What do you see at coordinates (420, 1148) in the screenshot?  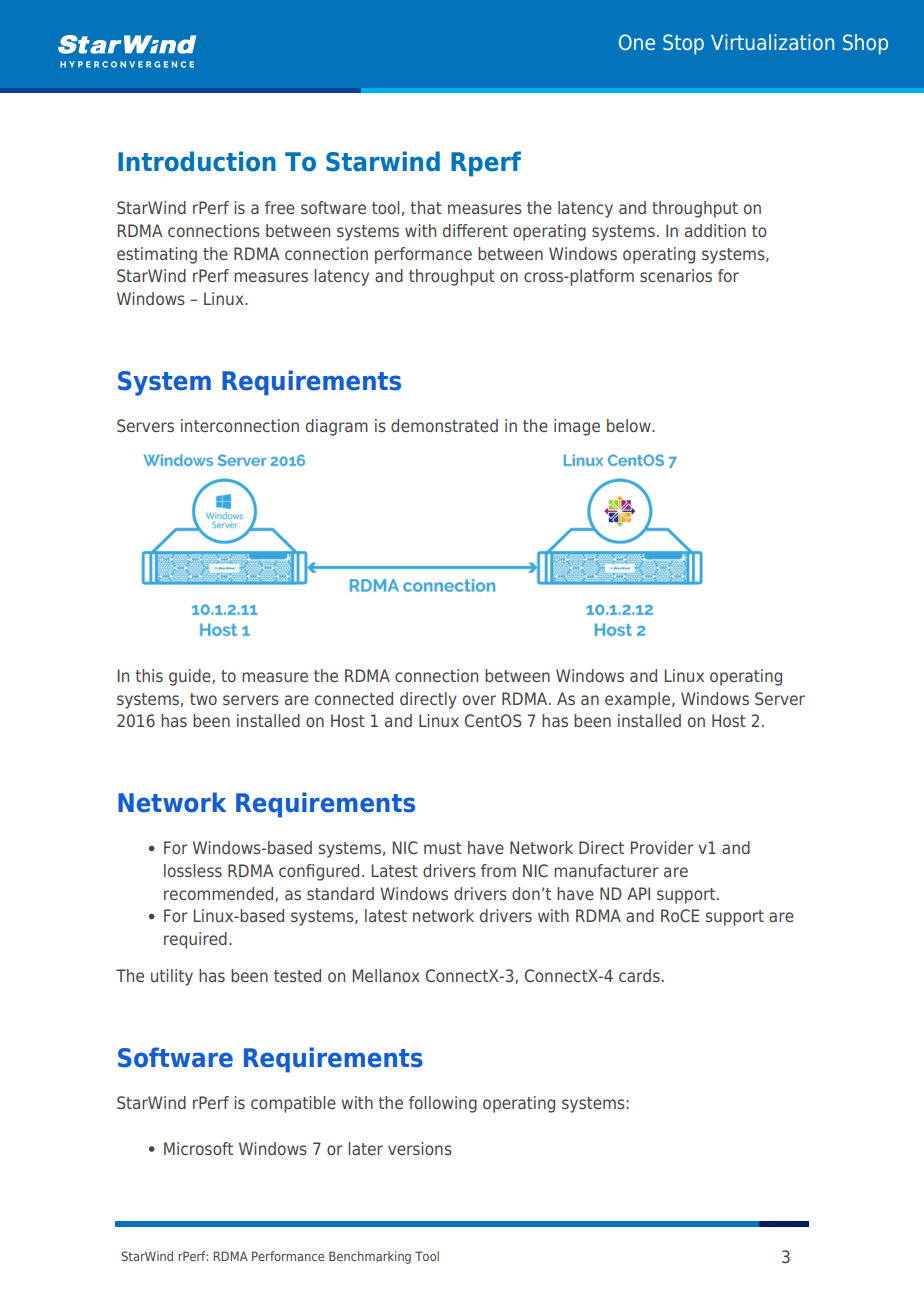 I see `versions` at bounding box center [420, 1148].
